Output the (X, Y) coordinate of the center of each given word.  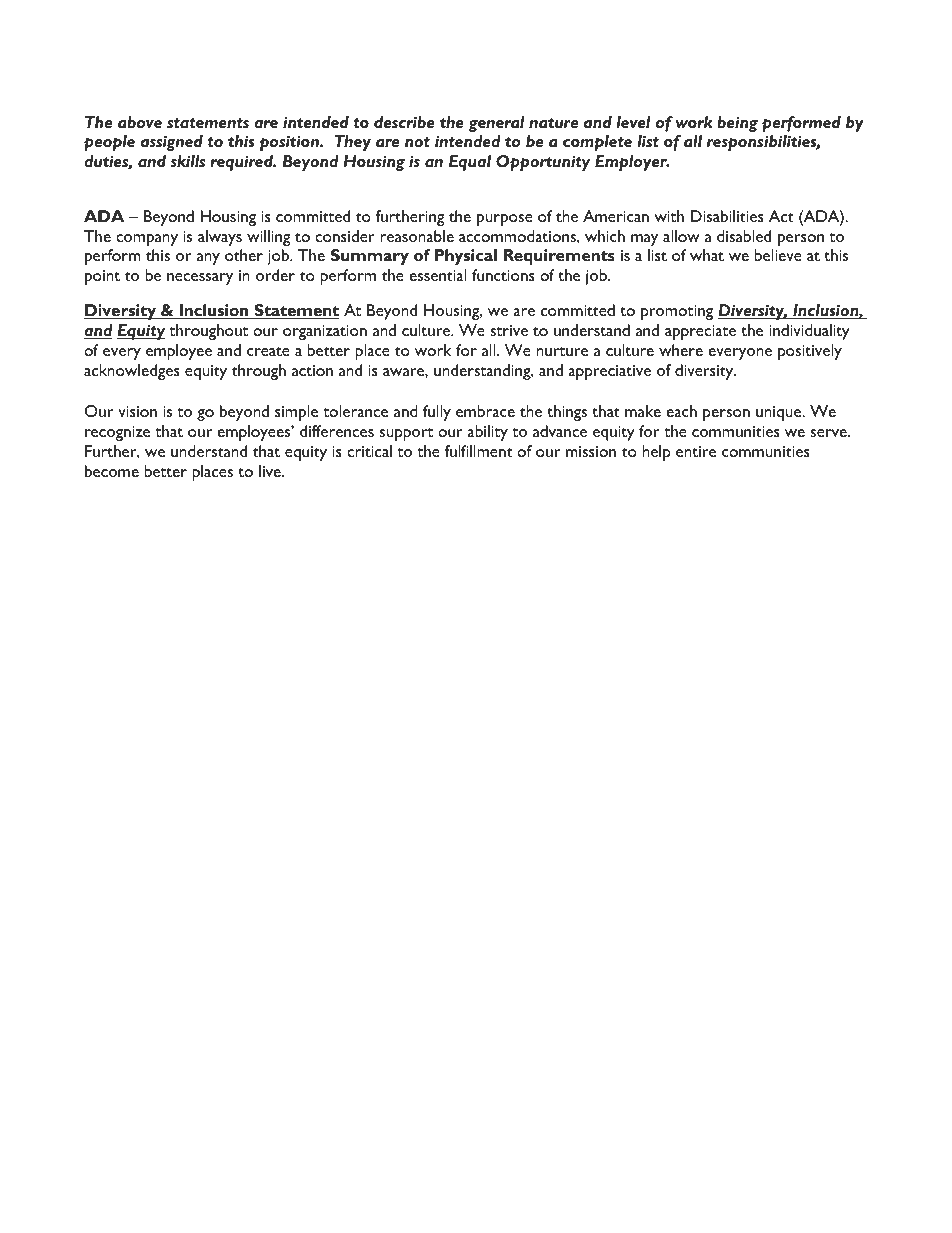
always (220, 238)
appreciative (609, 372)
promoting (677, 312)
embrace (485, 411)
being (737, 124)
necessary (200, 279)
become (112, 471)
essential (437, 275)
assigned (172, 143)
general (496, 124)
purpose (505, 220)
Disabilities (727, 216)
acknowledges (132, 372)
